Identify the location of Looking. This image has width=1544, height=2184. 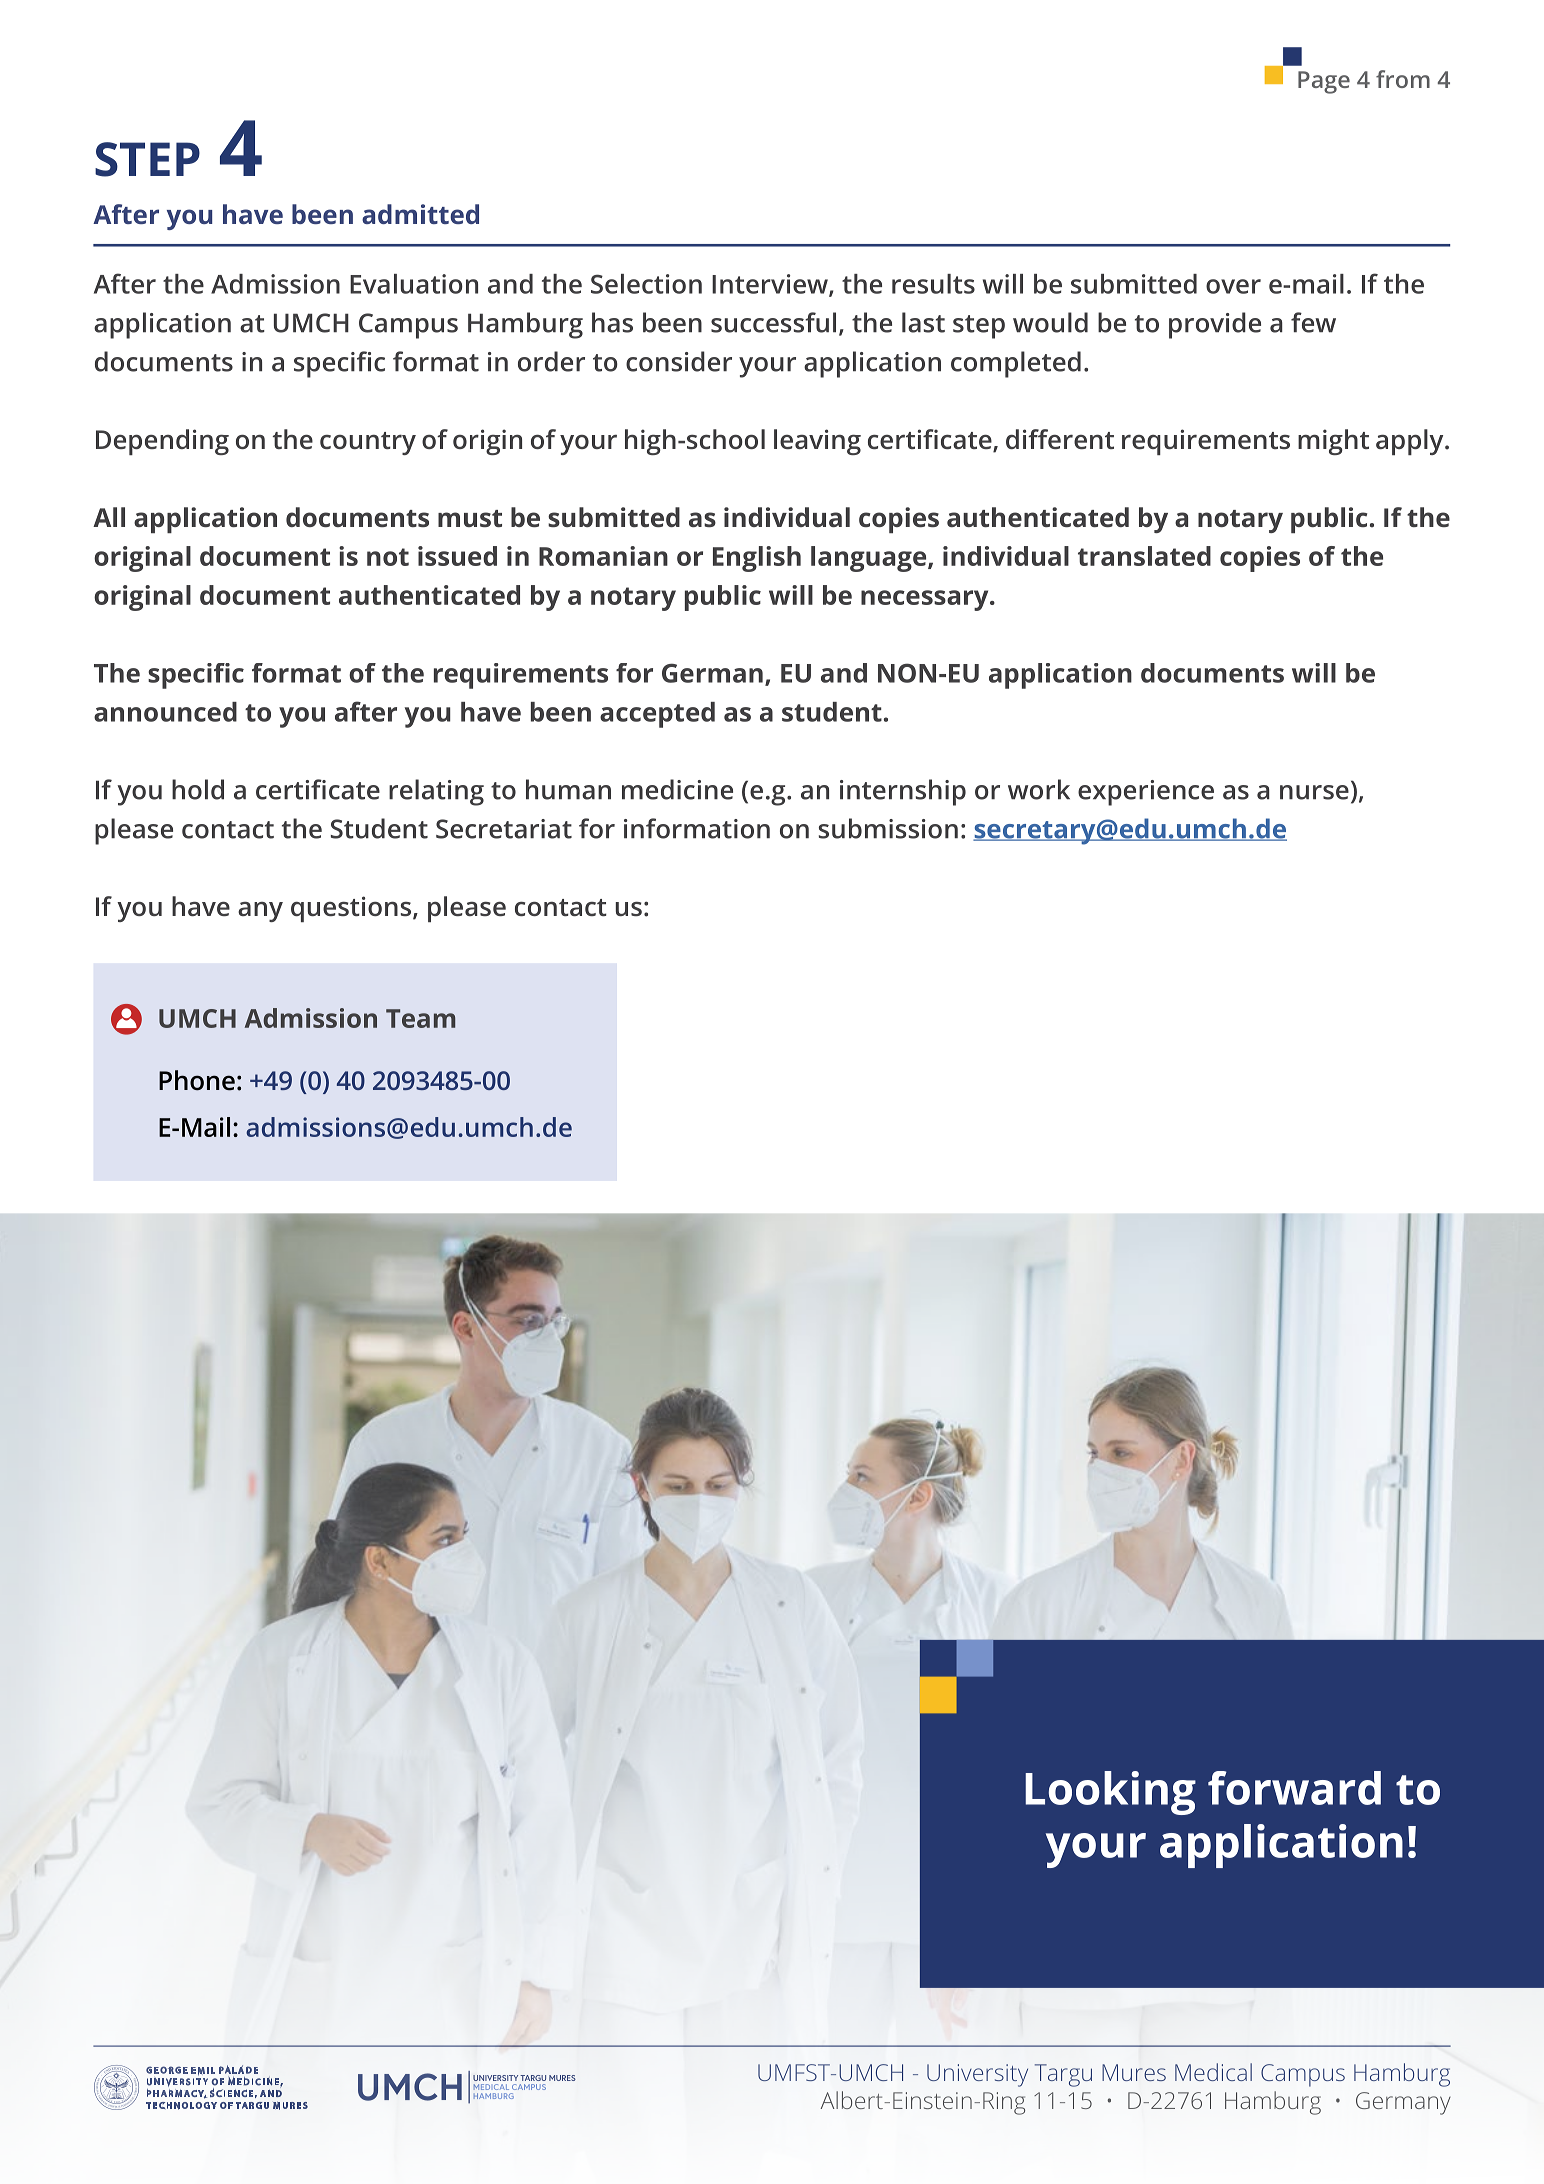
(1110, 1793).
